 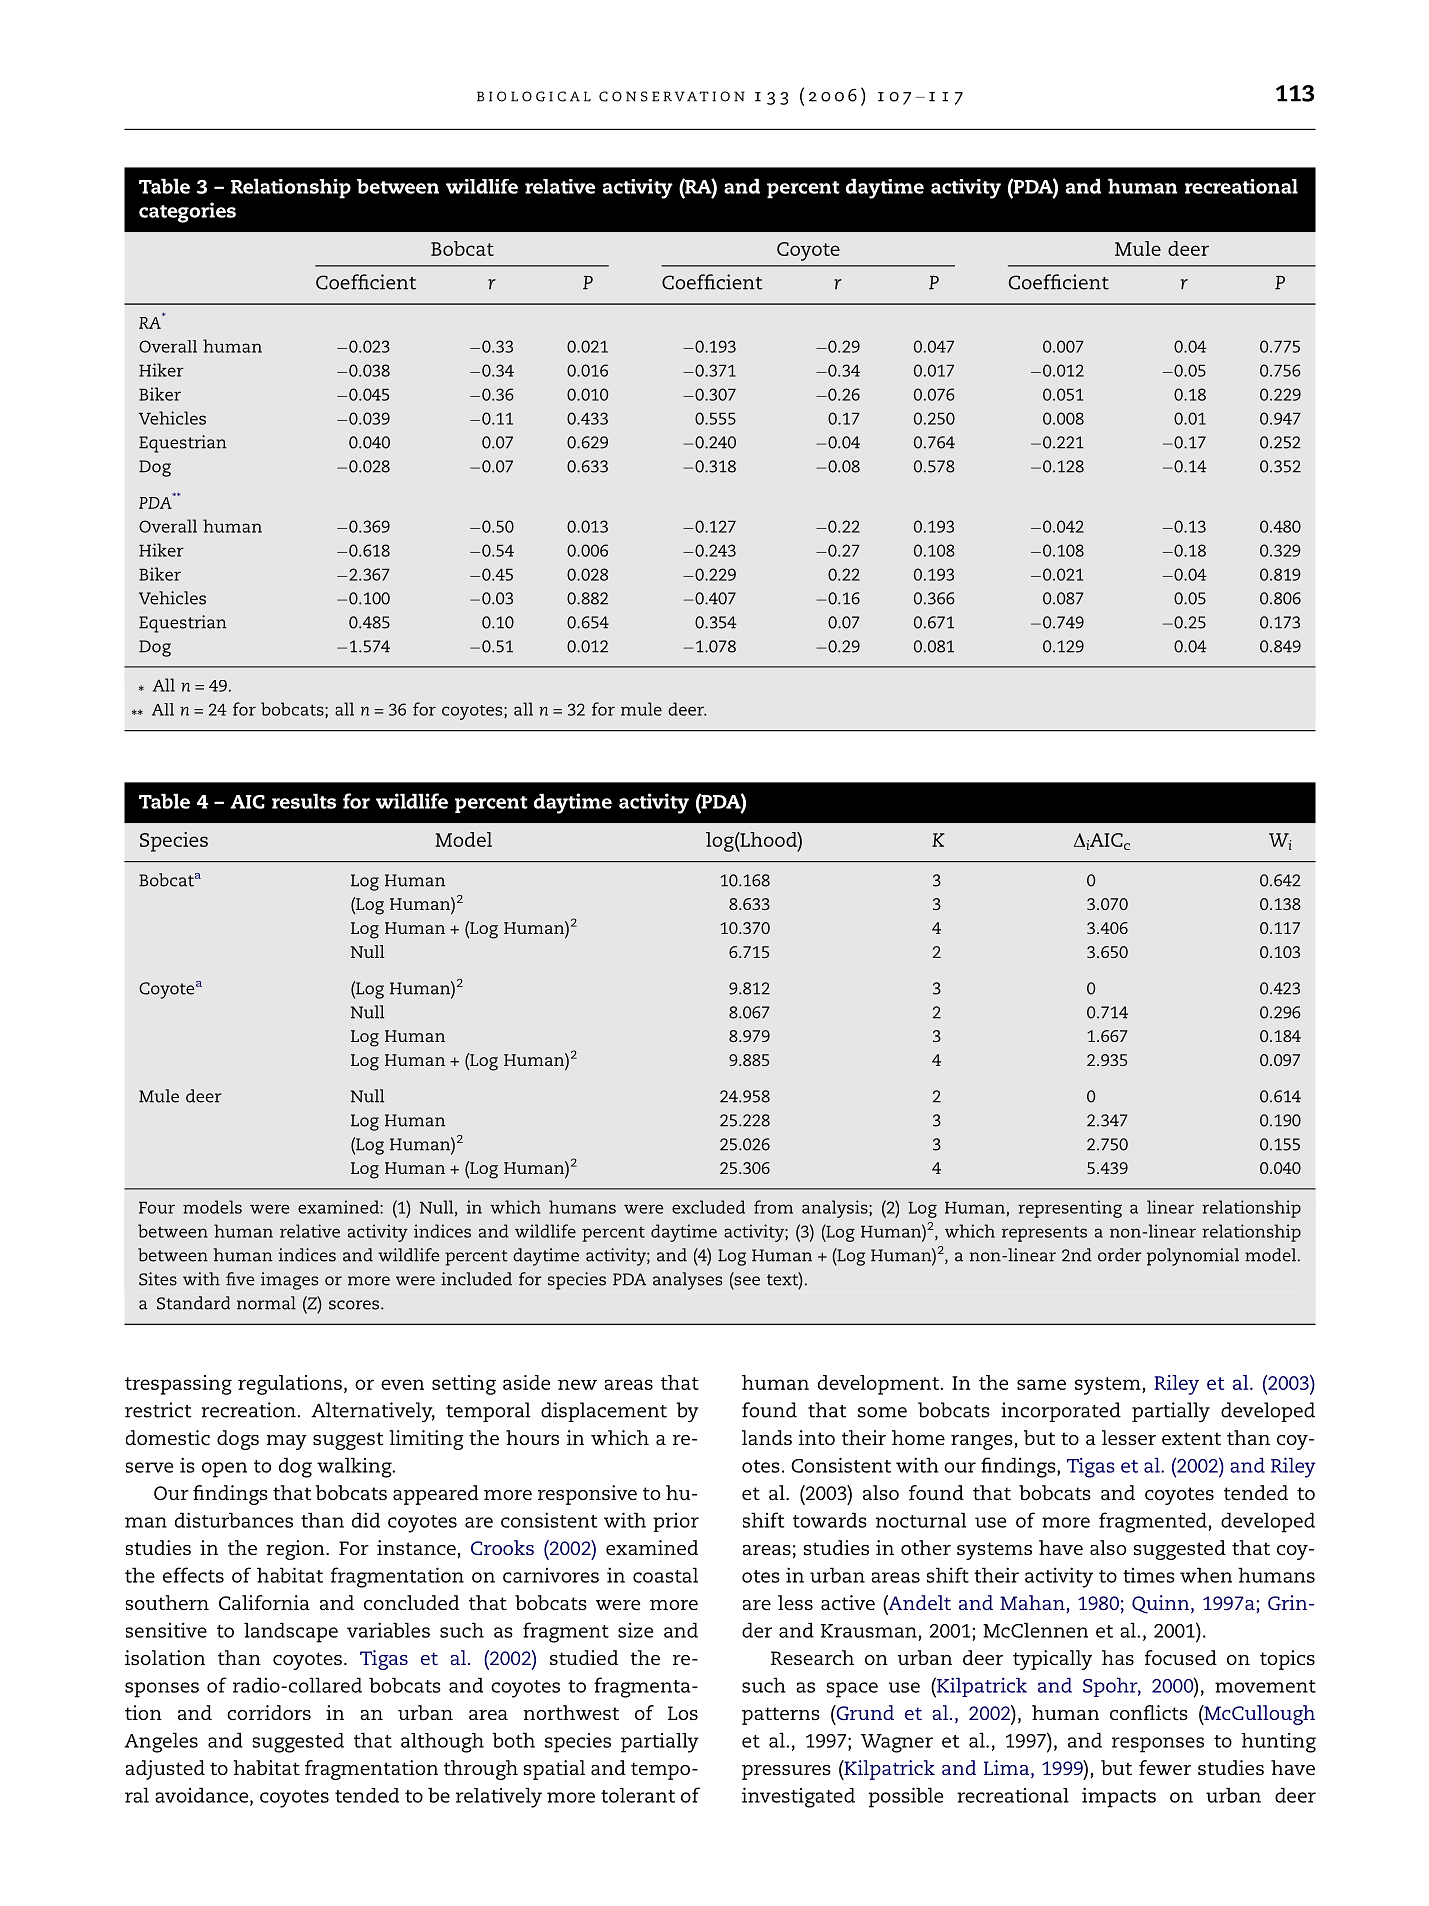 I want to click on excluded, so click(x=708, y=1207).
